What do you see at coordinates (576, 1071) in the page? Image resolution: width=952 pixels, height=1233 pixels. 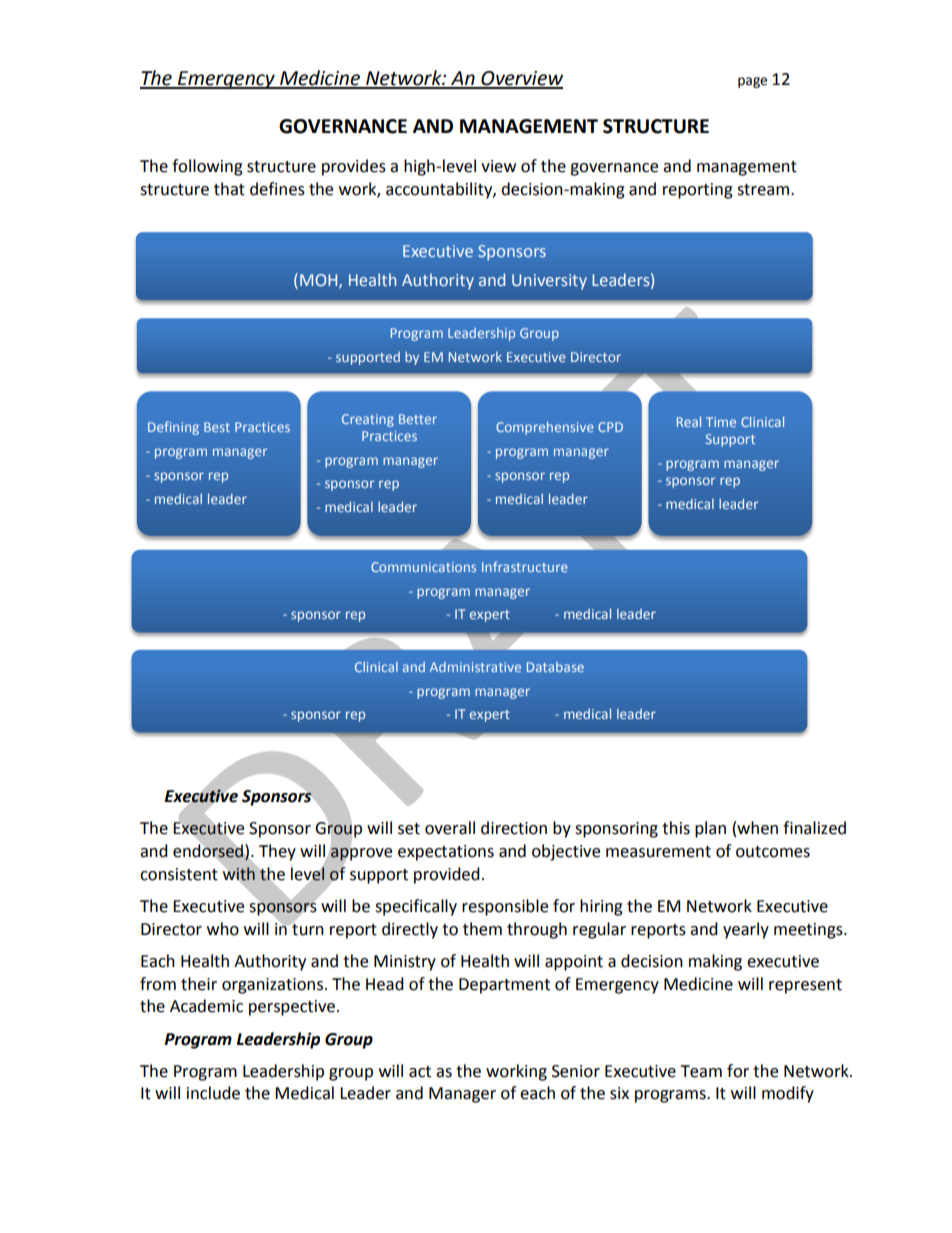 I see `Senior` at bounding box center [576, 1071].
